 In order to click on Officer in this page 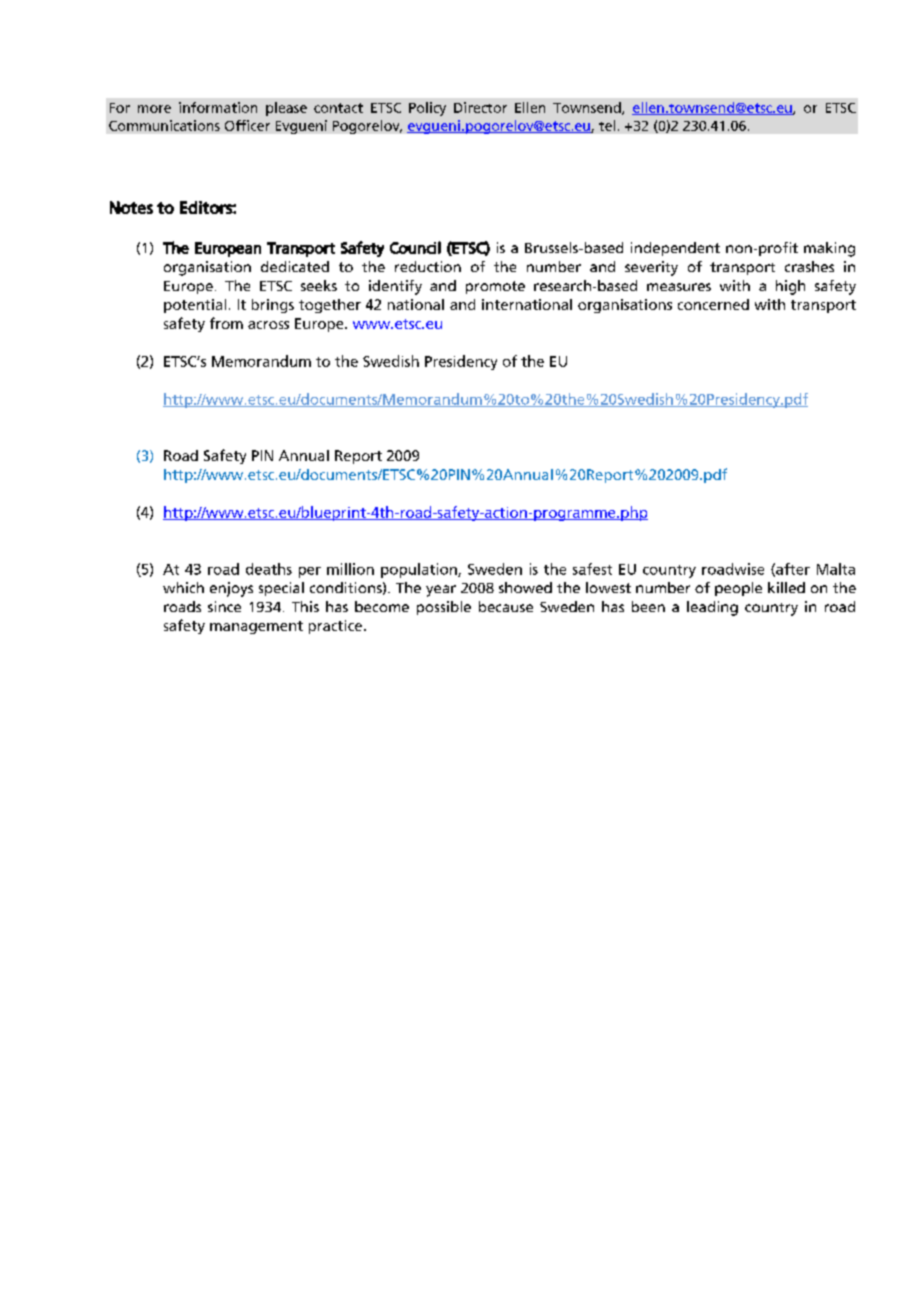, I will do `click(247, 125)`.
